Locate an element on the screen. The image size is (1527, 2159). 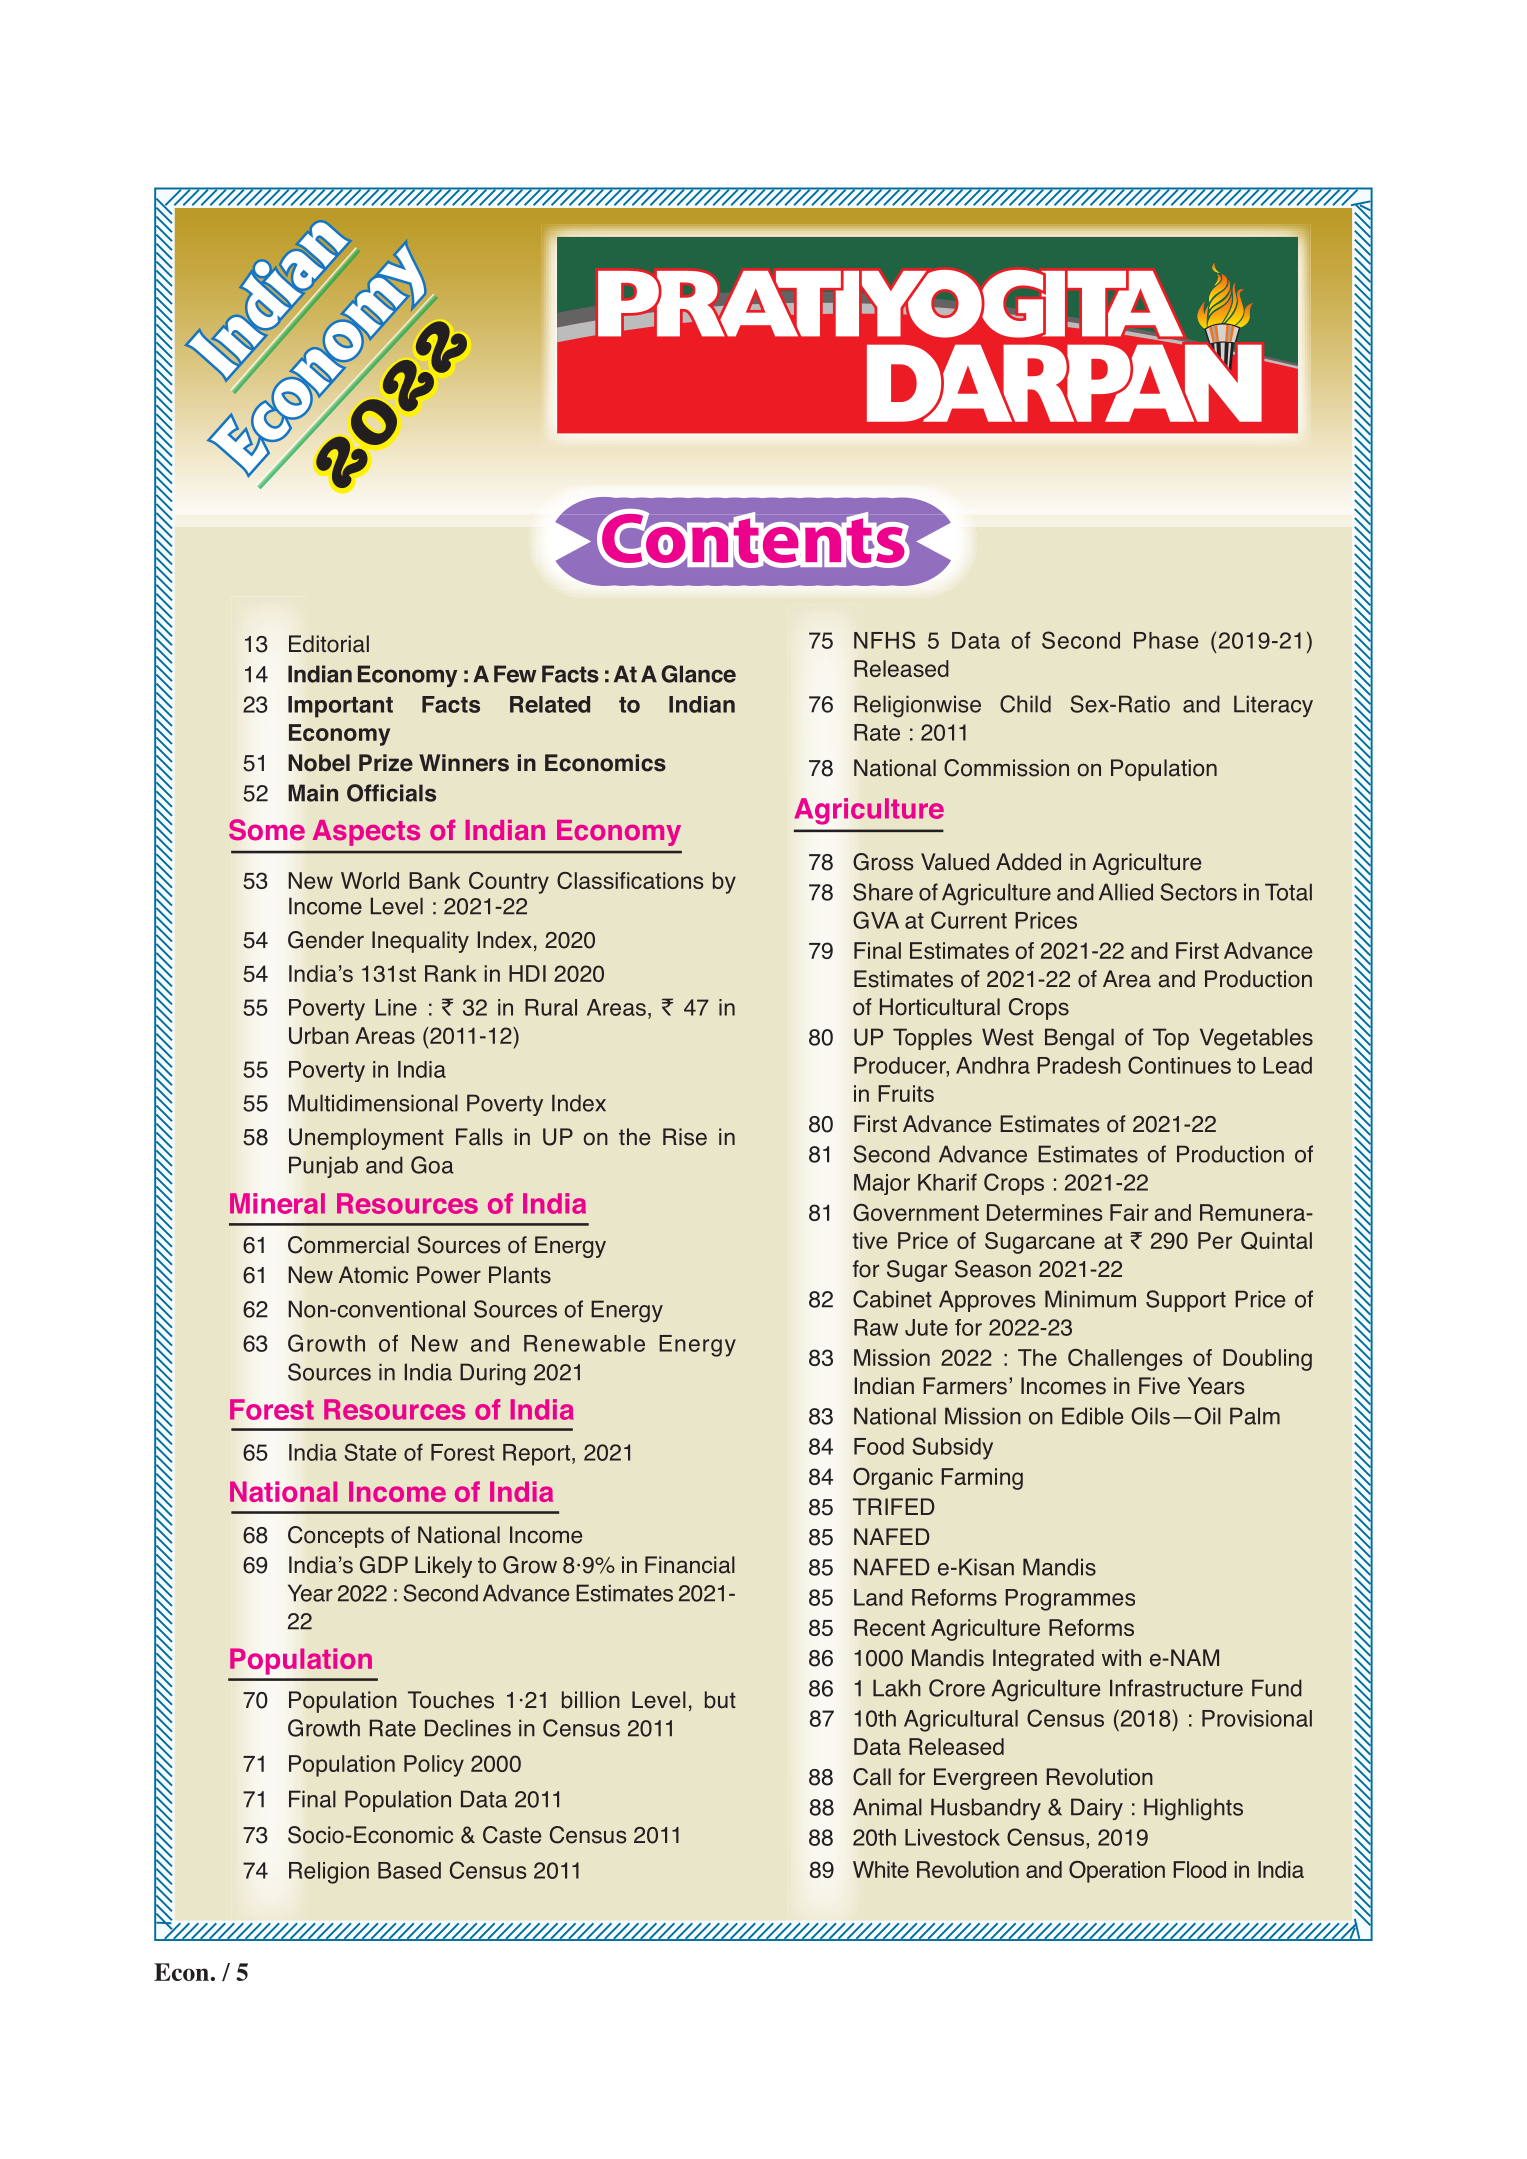
Unemployment is located at coordinates (366, 1139).
